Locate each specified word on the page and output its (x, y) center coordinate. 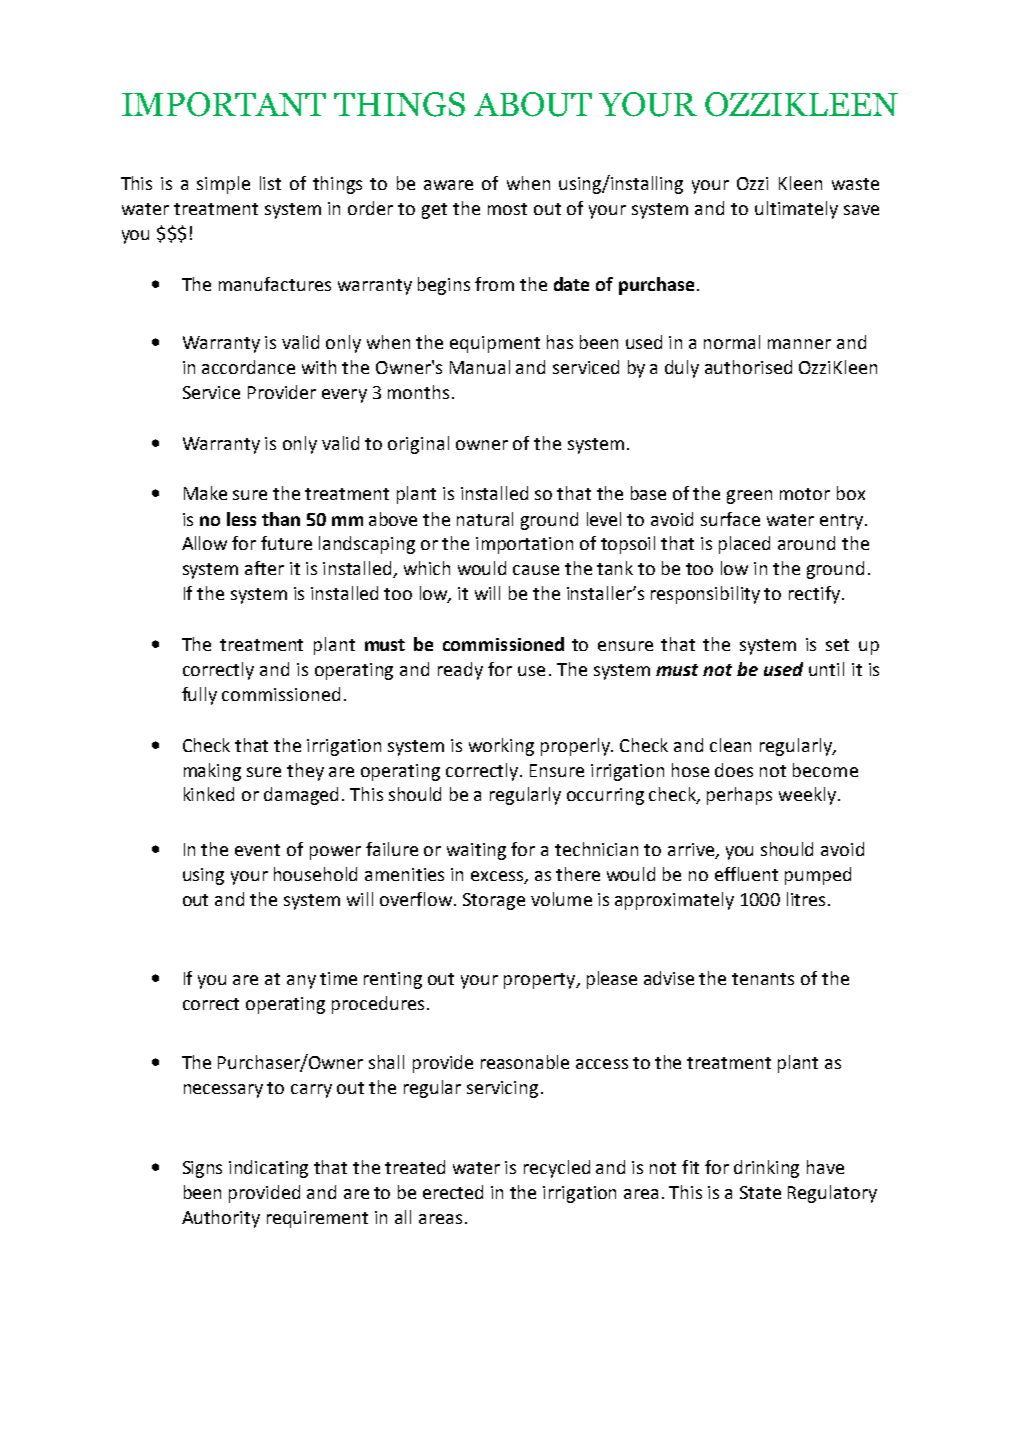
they (305, 772)
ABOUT (533, 104)
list (270, 183)
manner (799, 344)
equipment (495, 344)
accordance (248, 367)
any (301, 982)
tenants (763, 979)
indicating (268, 1169)
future (286, 543)
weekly (807, 796)
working (501, 747)
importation (524, 545)
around (806, 543)
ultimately (796, 210)
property (541, 981)
